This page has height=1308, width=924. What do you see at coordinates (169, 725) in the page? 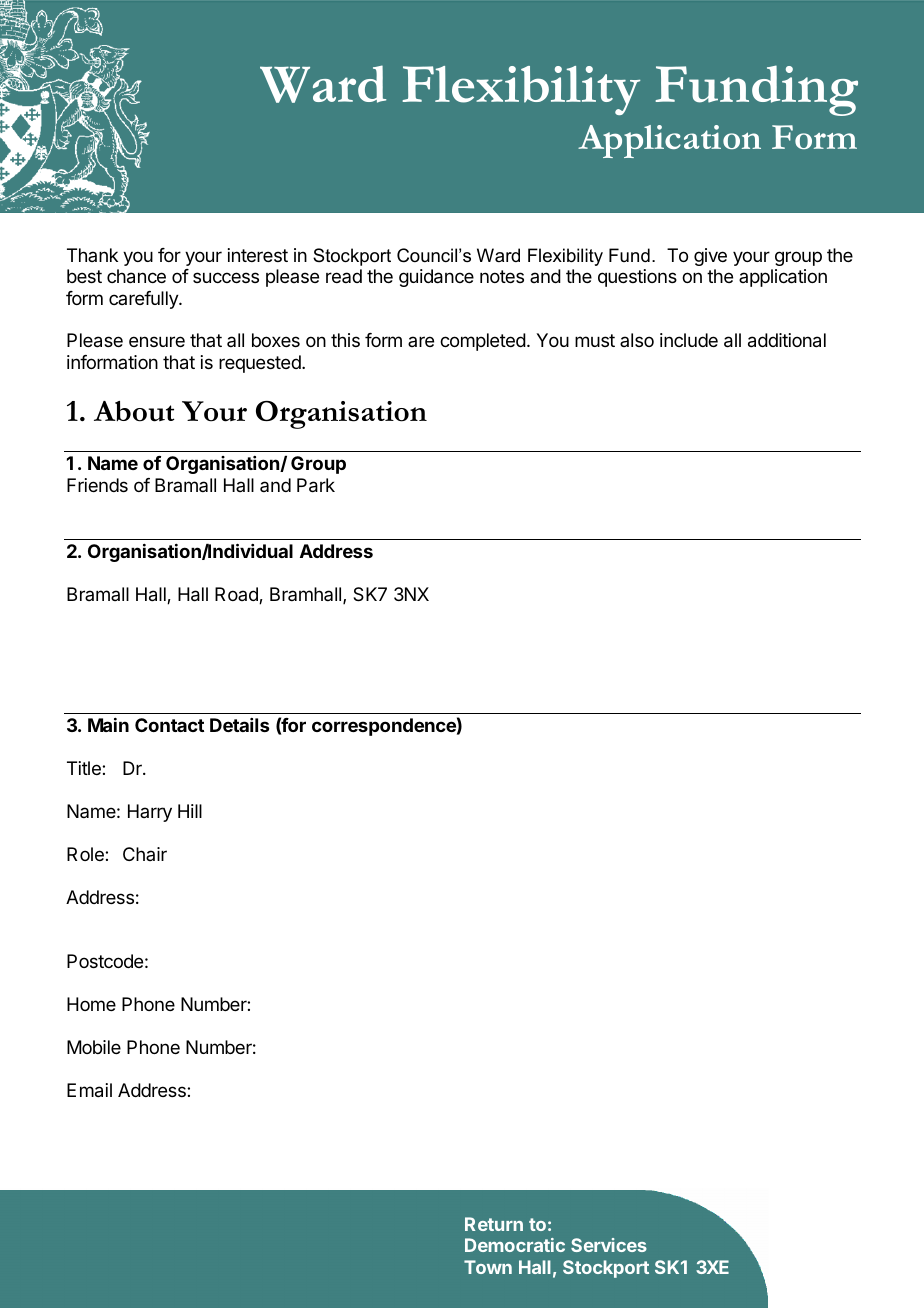
I see `Contact` at bounding box center [169, 725].
